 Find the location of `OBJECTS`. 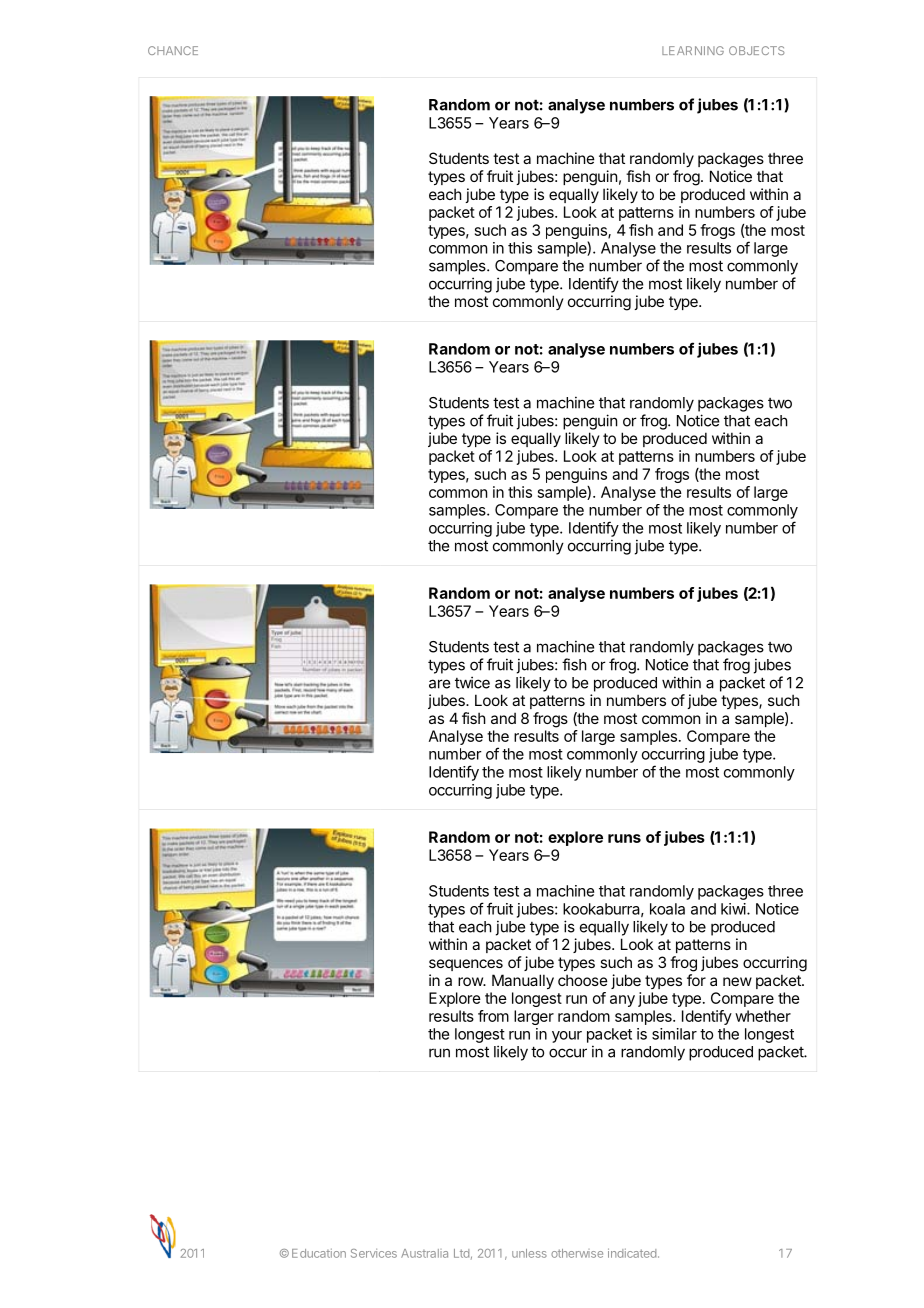

OBJECTS is located at coordinates (756, 50).
